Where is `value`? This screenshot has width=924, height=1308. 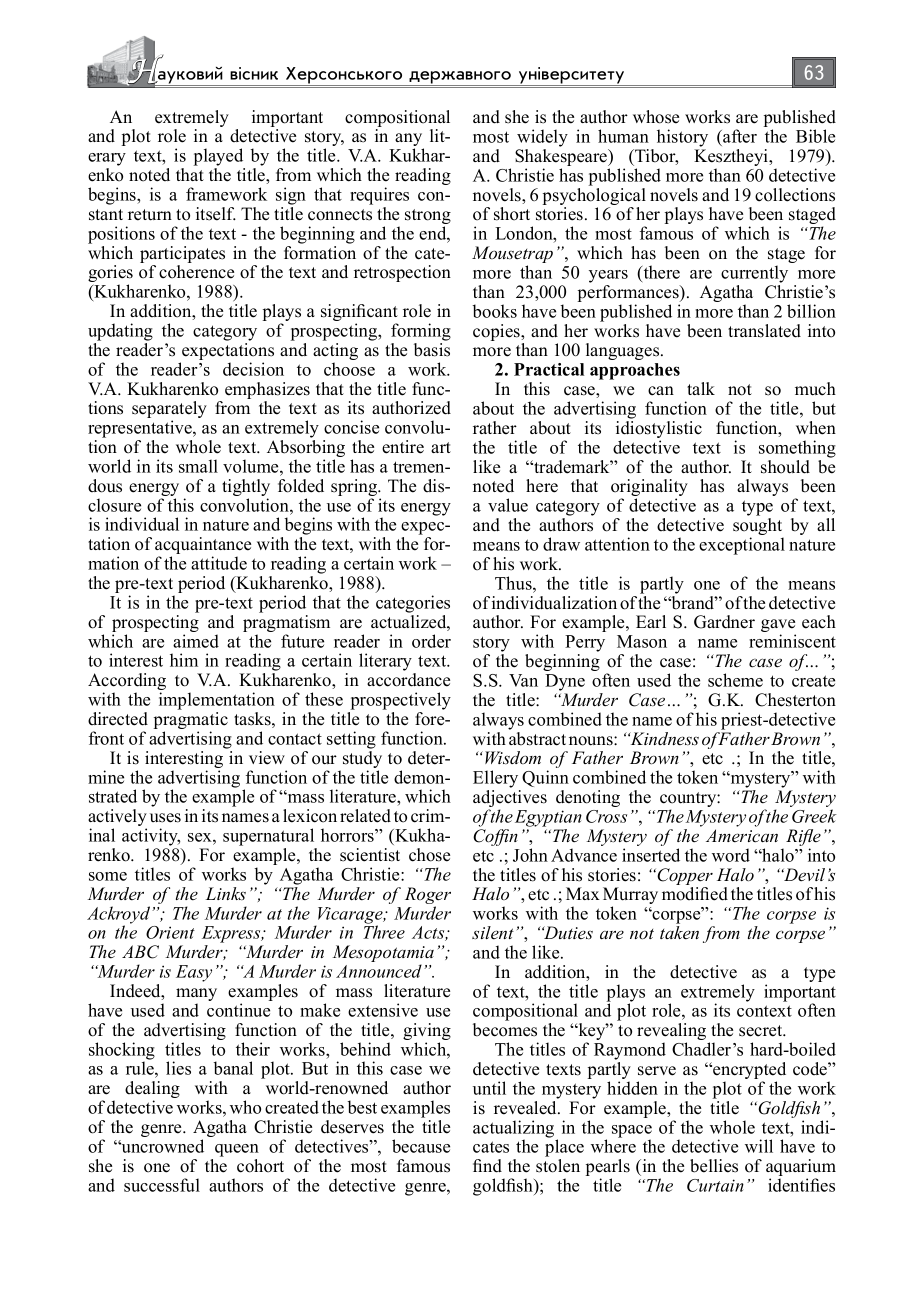
value is located at coordinates (508, 505).
